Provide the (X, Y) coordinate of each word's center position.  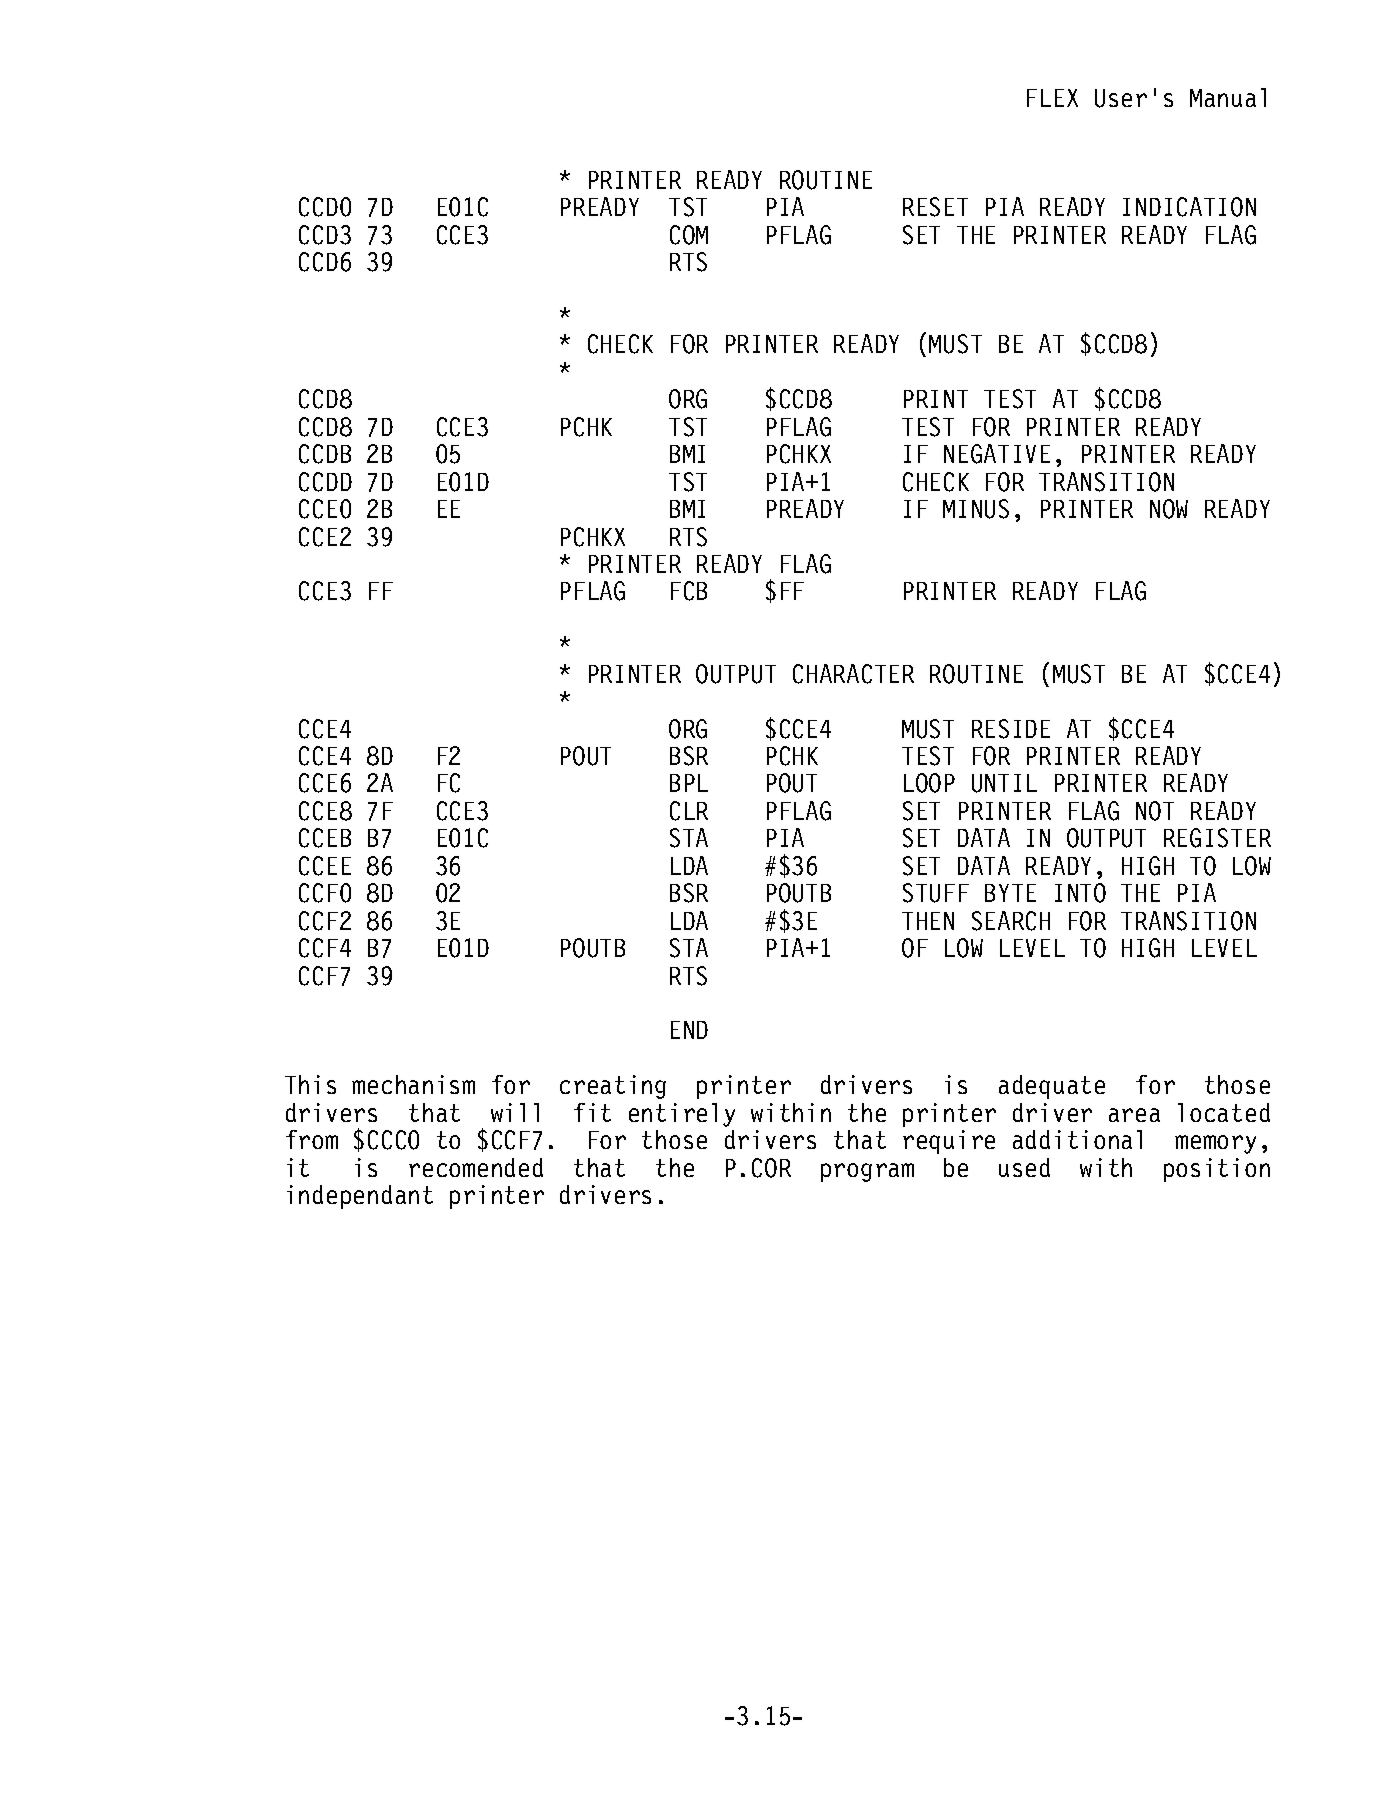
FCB (689, 591)
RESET (935, 207)
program (867, 1172)
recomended (476, 1167)
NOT (1155, 811)
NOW (1169, 509)
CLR (689, 811)
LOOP (929, 783)
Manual (1228, 97)
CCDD (325, 482)
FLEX (1052, 98)
